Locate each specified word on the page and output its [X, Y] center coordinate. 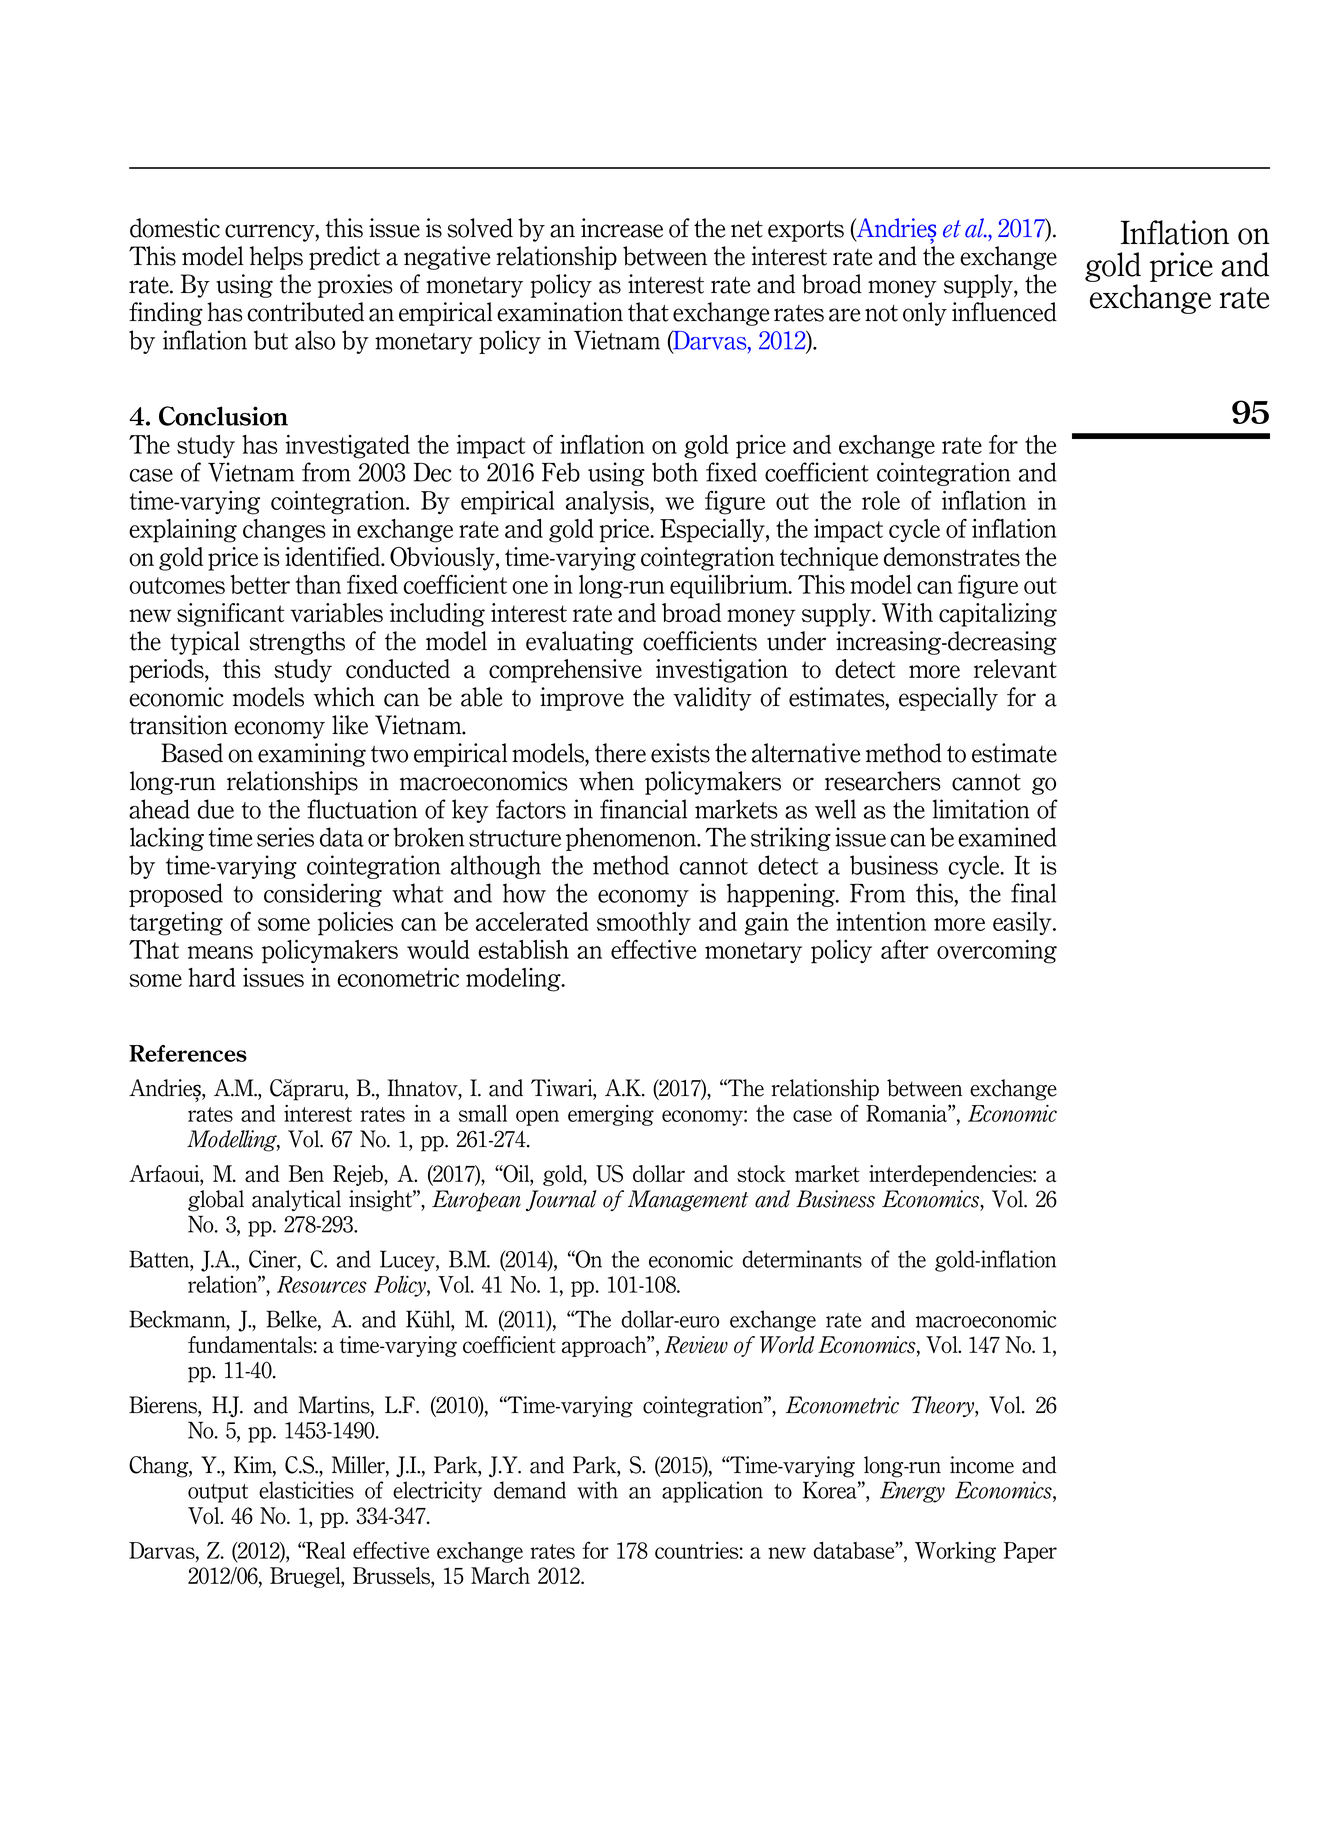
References [188, 1053]
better [260, 584]
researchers [883, 781]
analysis [608, 502]
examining [312, 755]
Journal [561, 1200]
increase [622, 228]
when [606, 781]
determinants [802, 1259]
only [925, 314]
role [881, 500]
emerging [611, 1115]
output [218, 1493]
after [905, 949]
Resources [322, 1284]
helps [276, 258]
